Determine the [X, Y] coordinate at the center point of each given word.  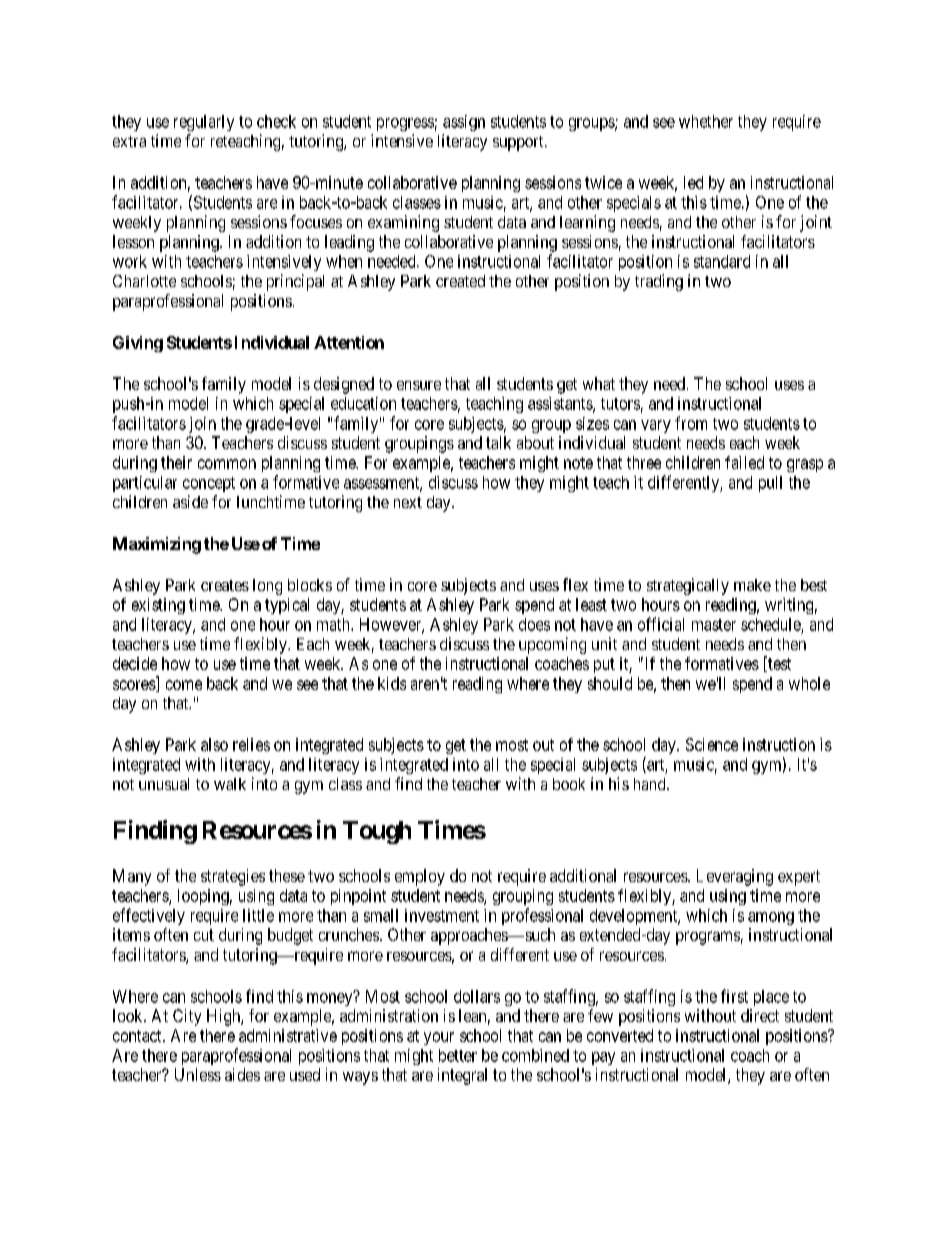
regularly [204, 123]
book [569, 784]
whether [706, 121]
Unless [198, 1074]
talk [498, 442]
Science [712, 744]
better [458, 1055]
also [214, 744]
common [227, 464]
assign [464, 123]
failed [744, 462]
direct [760, 1015]
